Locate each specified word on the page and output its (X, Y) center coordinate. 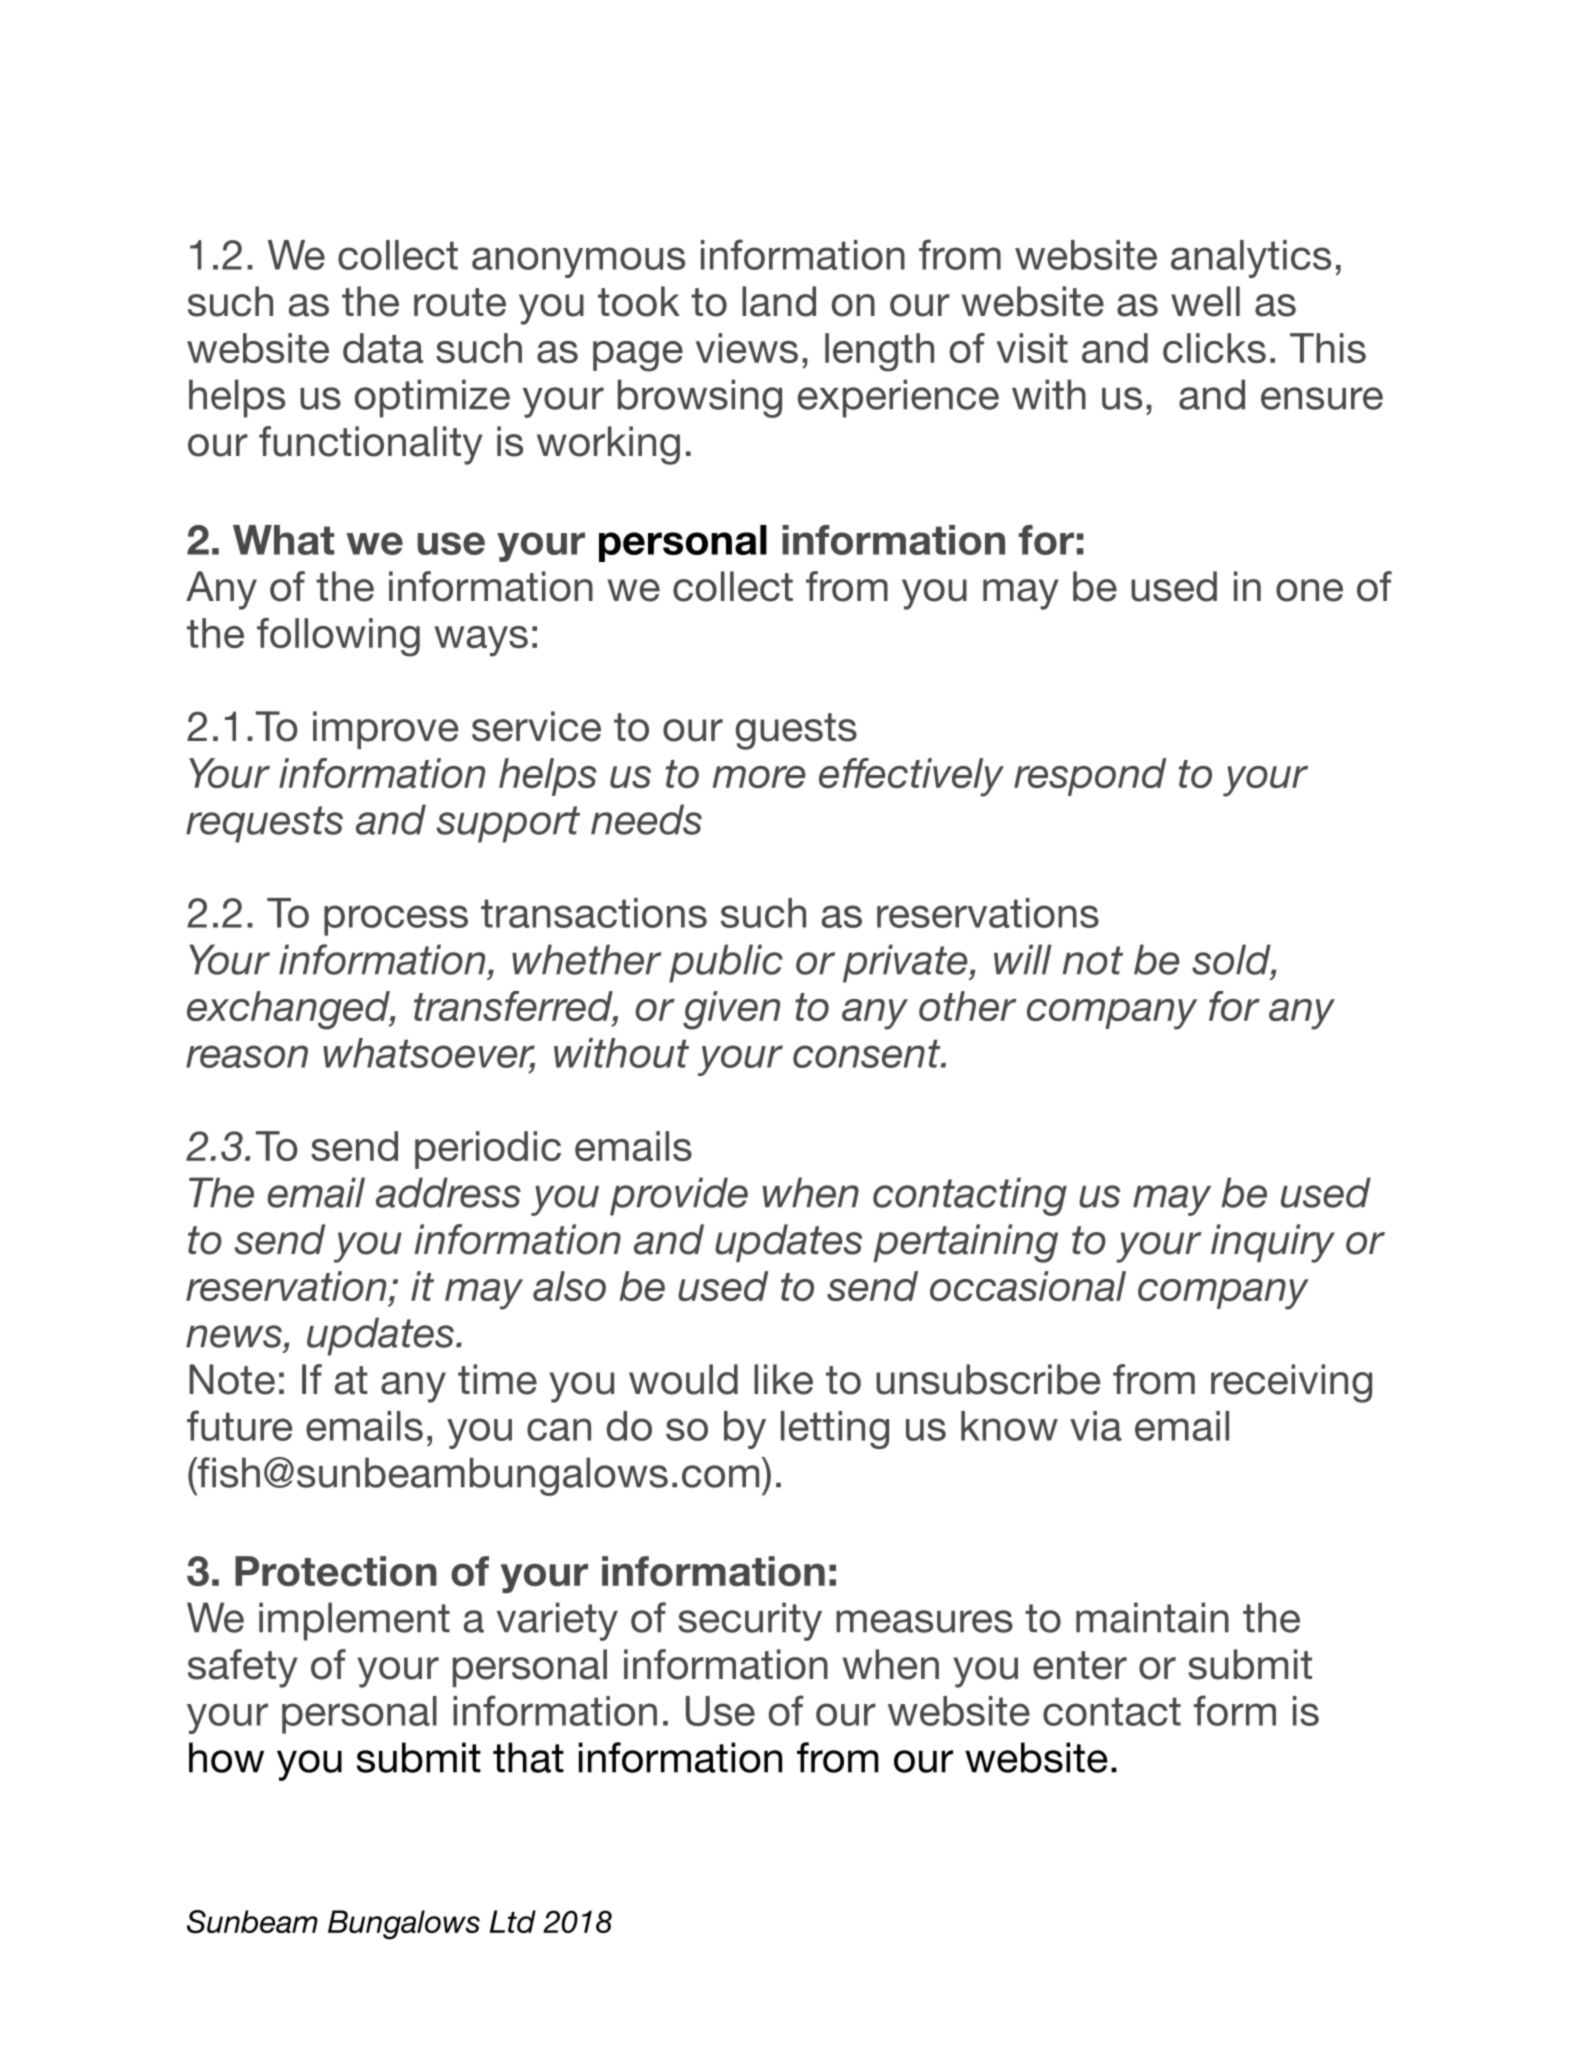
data (383, 348)
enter (1080, 1665)
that (528, 1757)
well (1205, 301)
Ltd (513, 1921)
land (779, 301)
